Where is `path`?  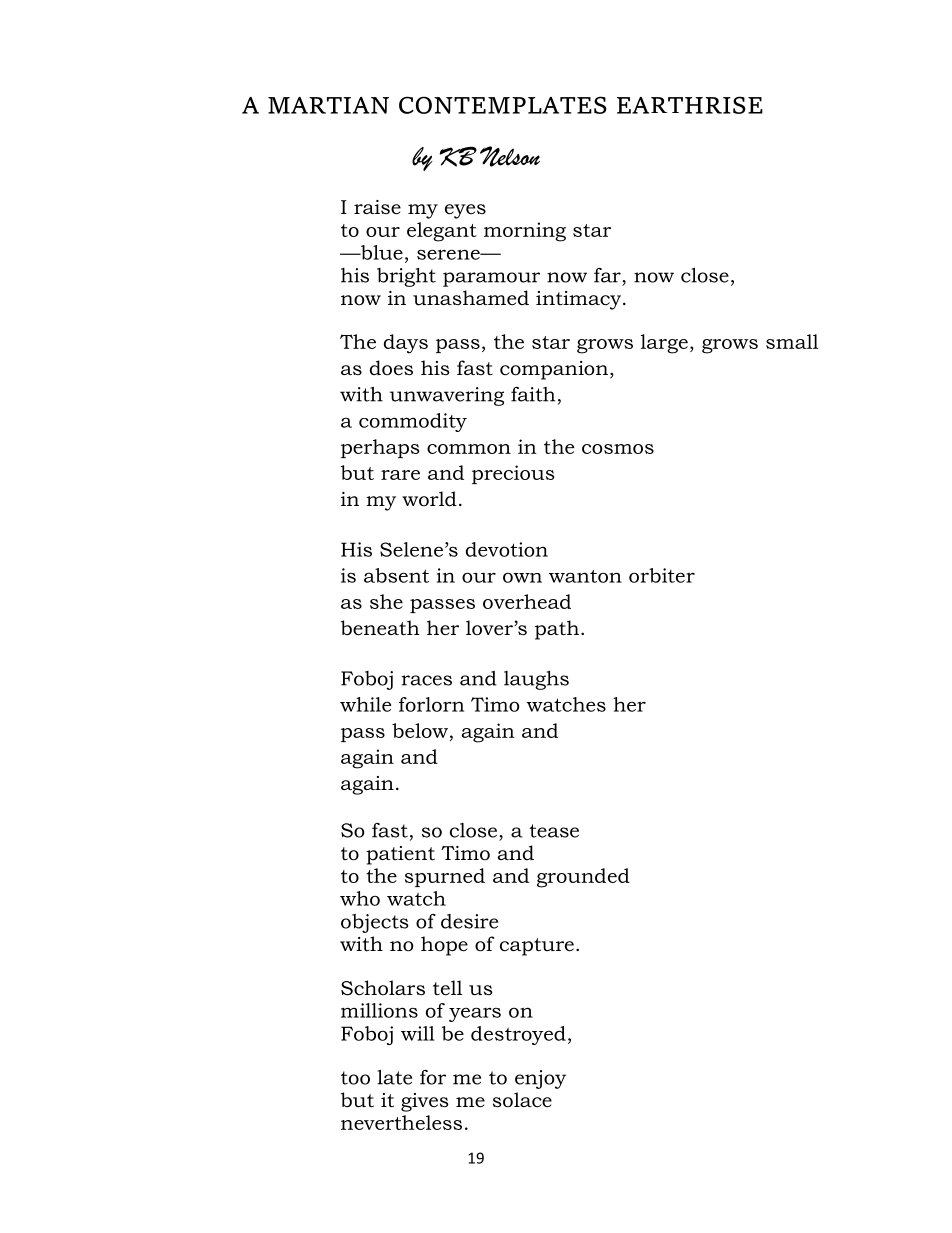 path is located at coordinates (557, 630).
